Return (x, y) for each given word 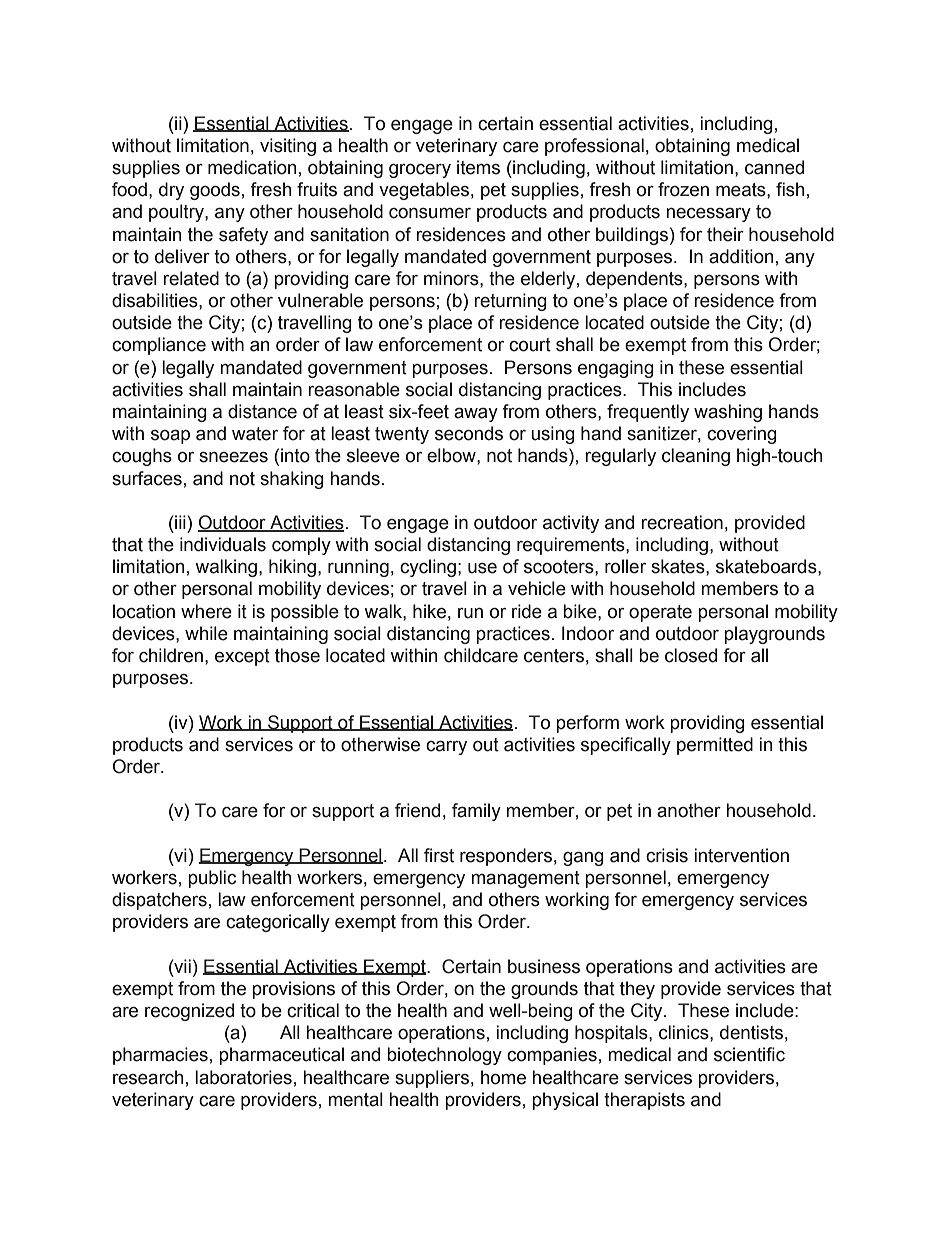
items (478, 167)
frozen (683, 189)
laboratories (243, 1077)
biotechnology (444, 1056)
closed (691, 655)
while (206, 633)
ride (527, 611)
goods (215, 191)
